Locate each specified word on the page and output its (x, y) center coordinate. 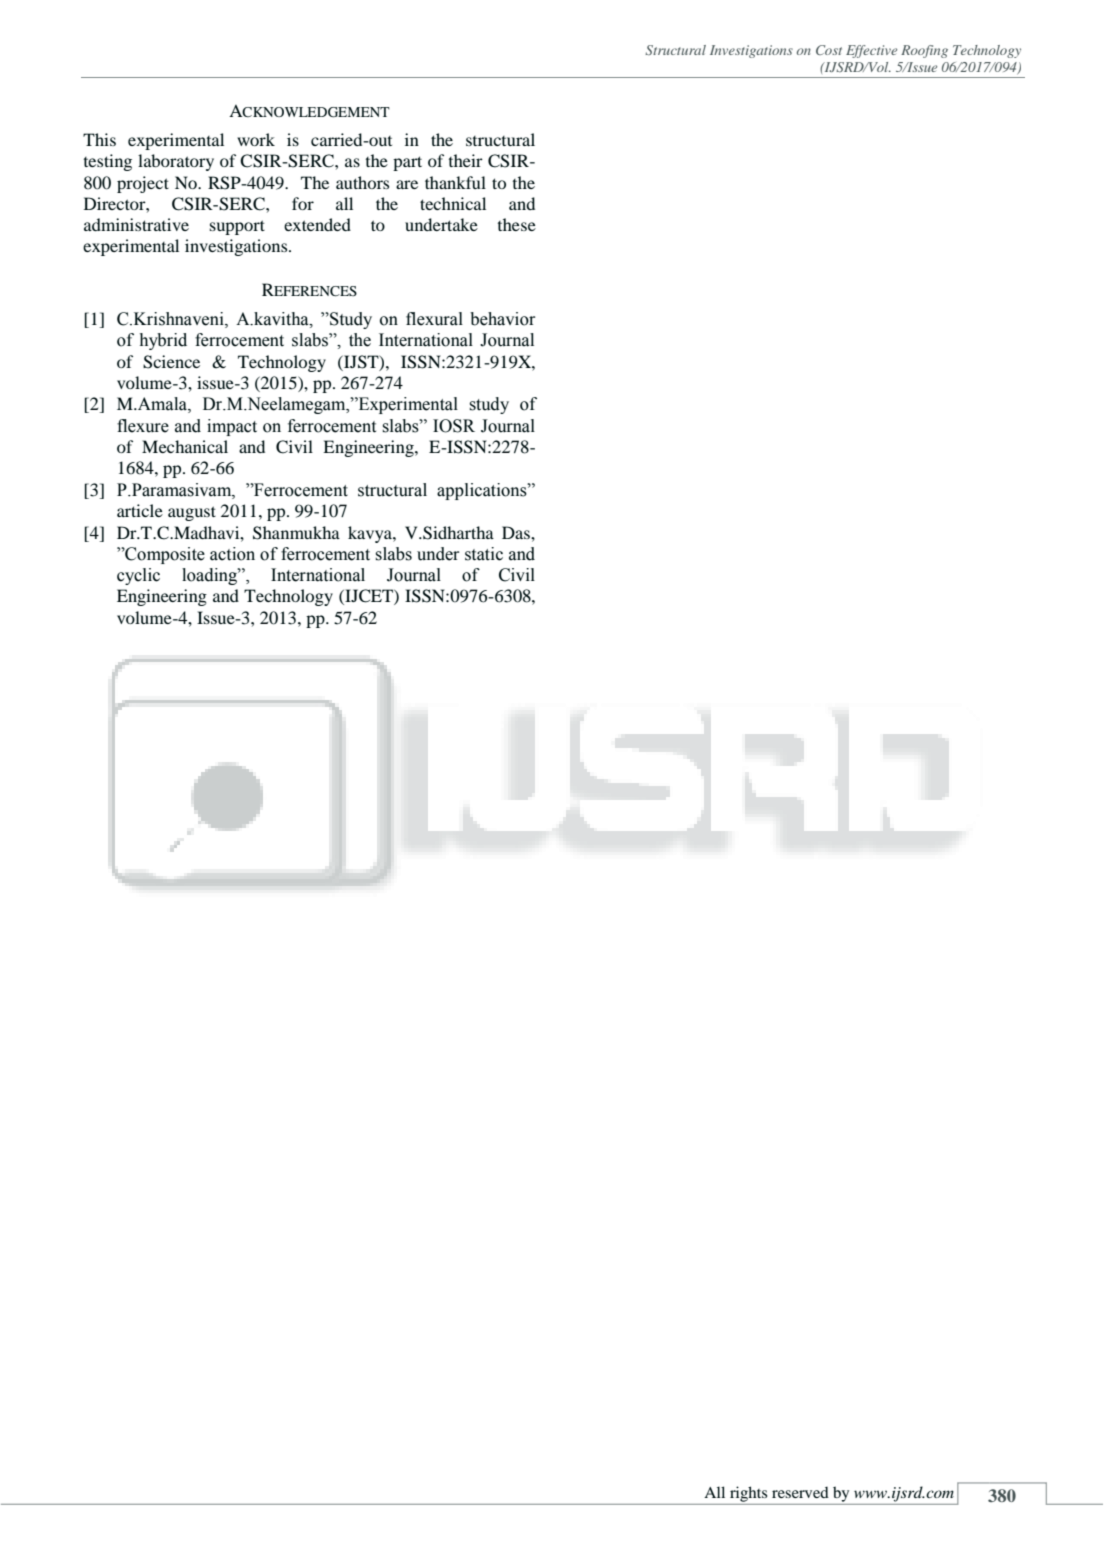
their (465, 160)
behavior (502, 319)
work (256, 139)
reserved (800, 1492)
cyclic (138, 576)
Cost (829, 50)
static (484, 554)
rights (748, 1494)
